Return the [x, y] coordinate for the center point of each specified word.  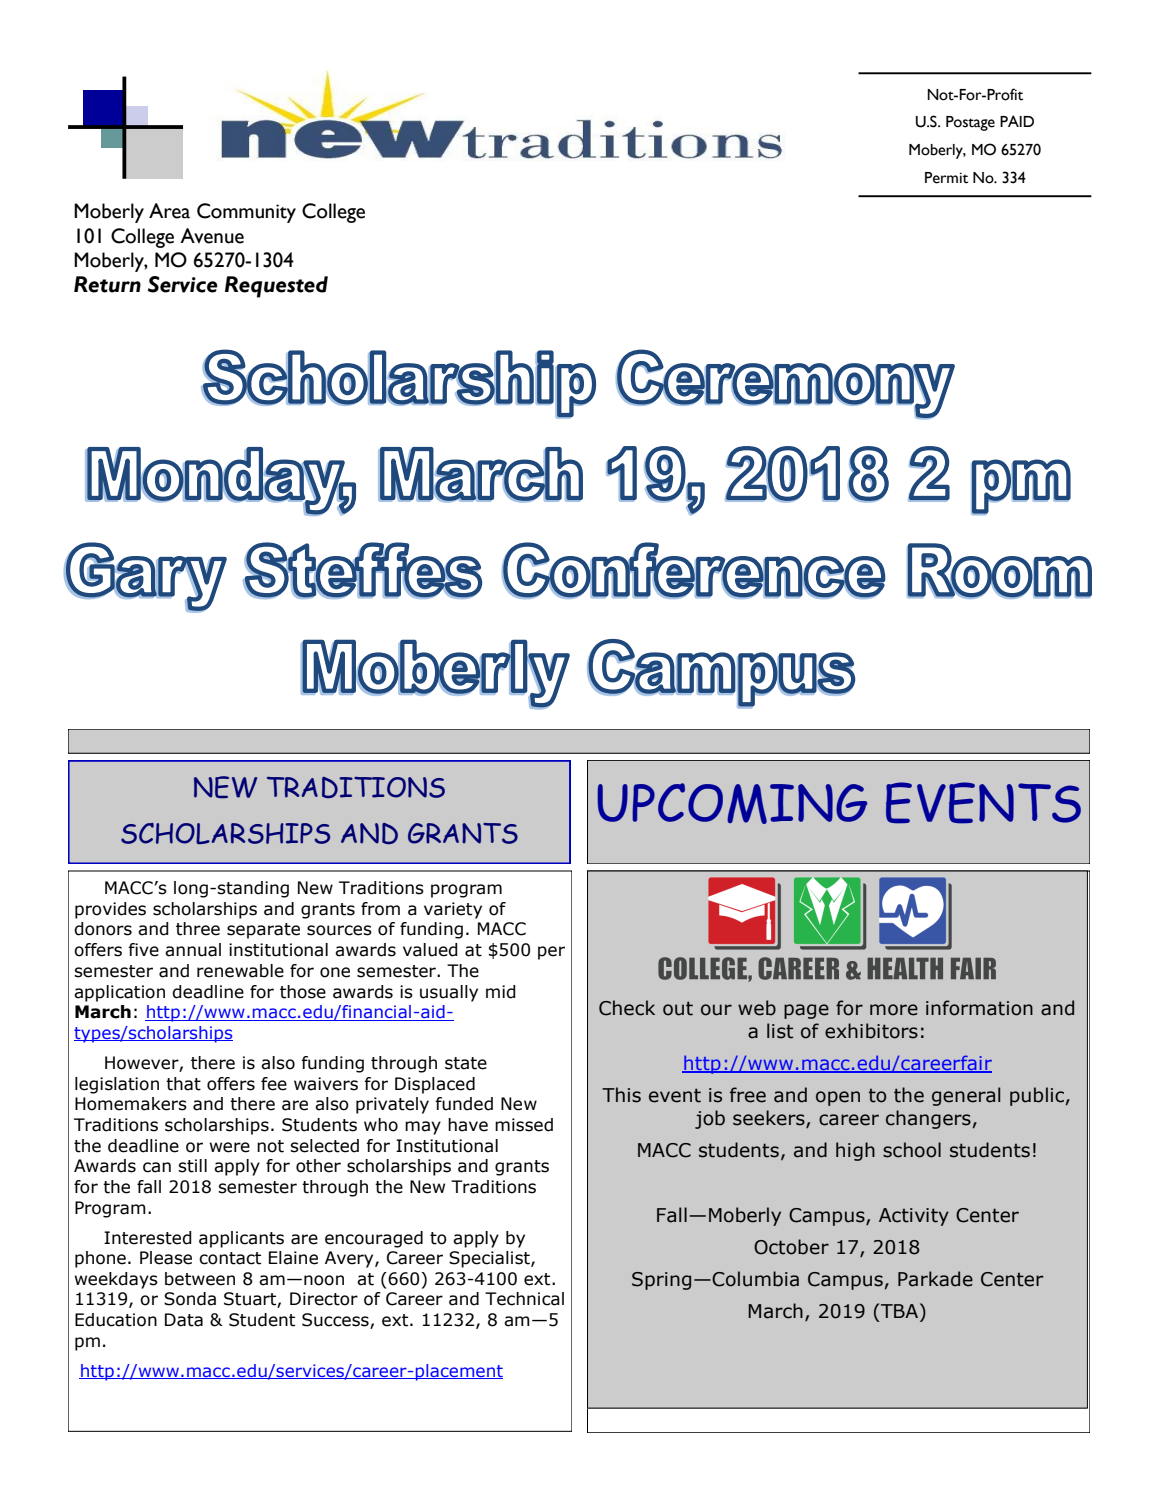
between [200, 1279]
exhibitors [871, 1031]
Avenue [212, 236]
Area [169, 211]
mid [501, 992]
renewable [240, 971]
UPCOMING [732, 803]
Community [246, 213]
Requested [276, 287]
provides [110, 910]
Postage [970, 123]
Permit [946, 178]
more [894, 1010]
